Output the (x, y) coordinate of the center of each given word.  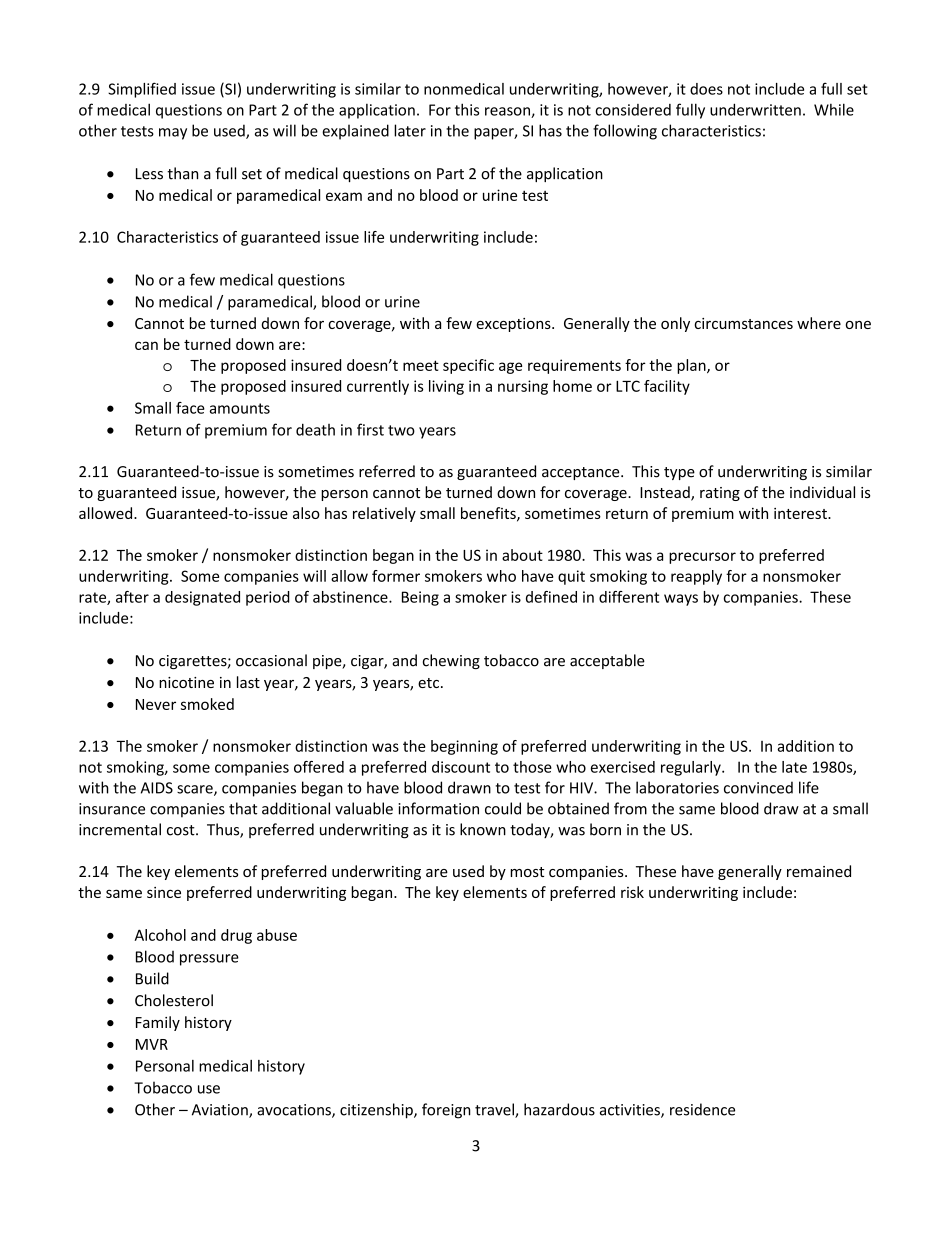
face (190, 408)
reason (508, 112)
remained (819, 871)
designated (202, 598)
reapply (696, 577)
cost (182, 830)
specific (468, 366)
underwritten (755, 109)
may (173, 134)
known (483, 829)
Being (420, 598)
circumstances (743, 323)
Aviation (221, 1111)
